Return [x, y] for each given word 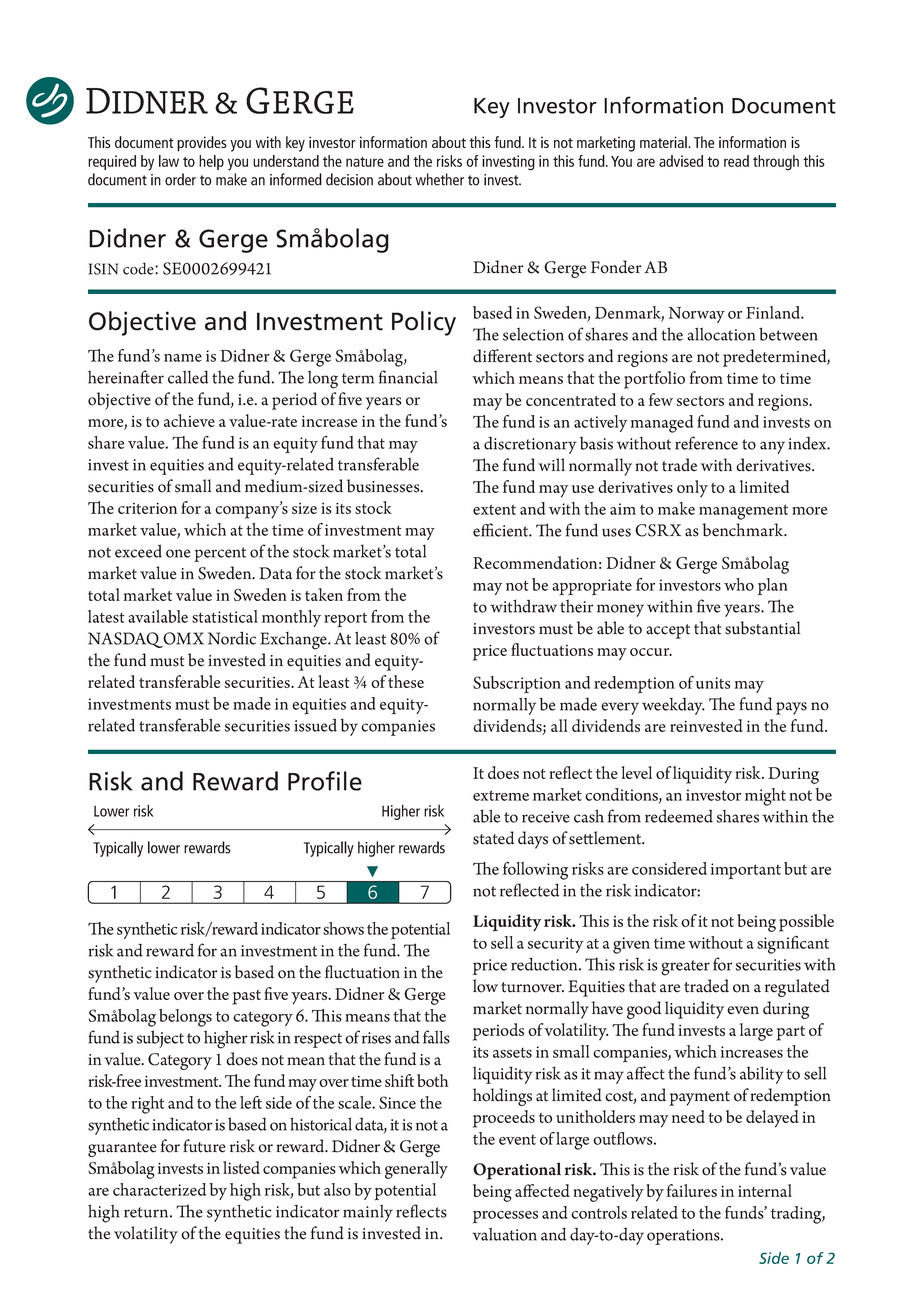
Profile [325, 781]
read [736, 161]
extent [494, 509]
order [180, 179]
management [743, 512]
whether [440, 179]
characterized [159, 1189]
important [745, 871]
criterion [147, 508]
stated [493, 838]
